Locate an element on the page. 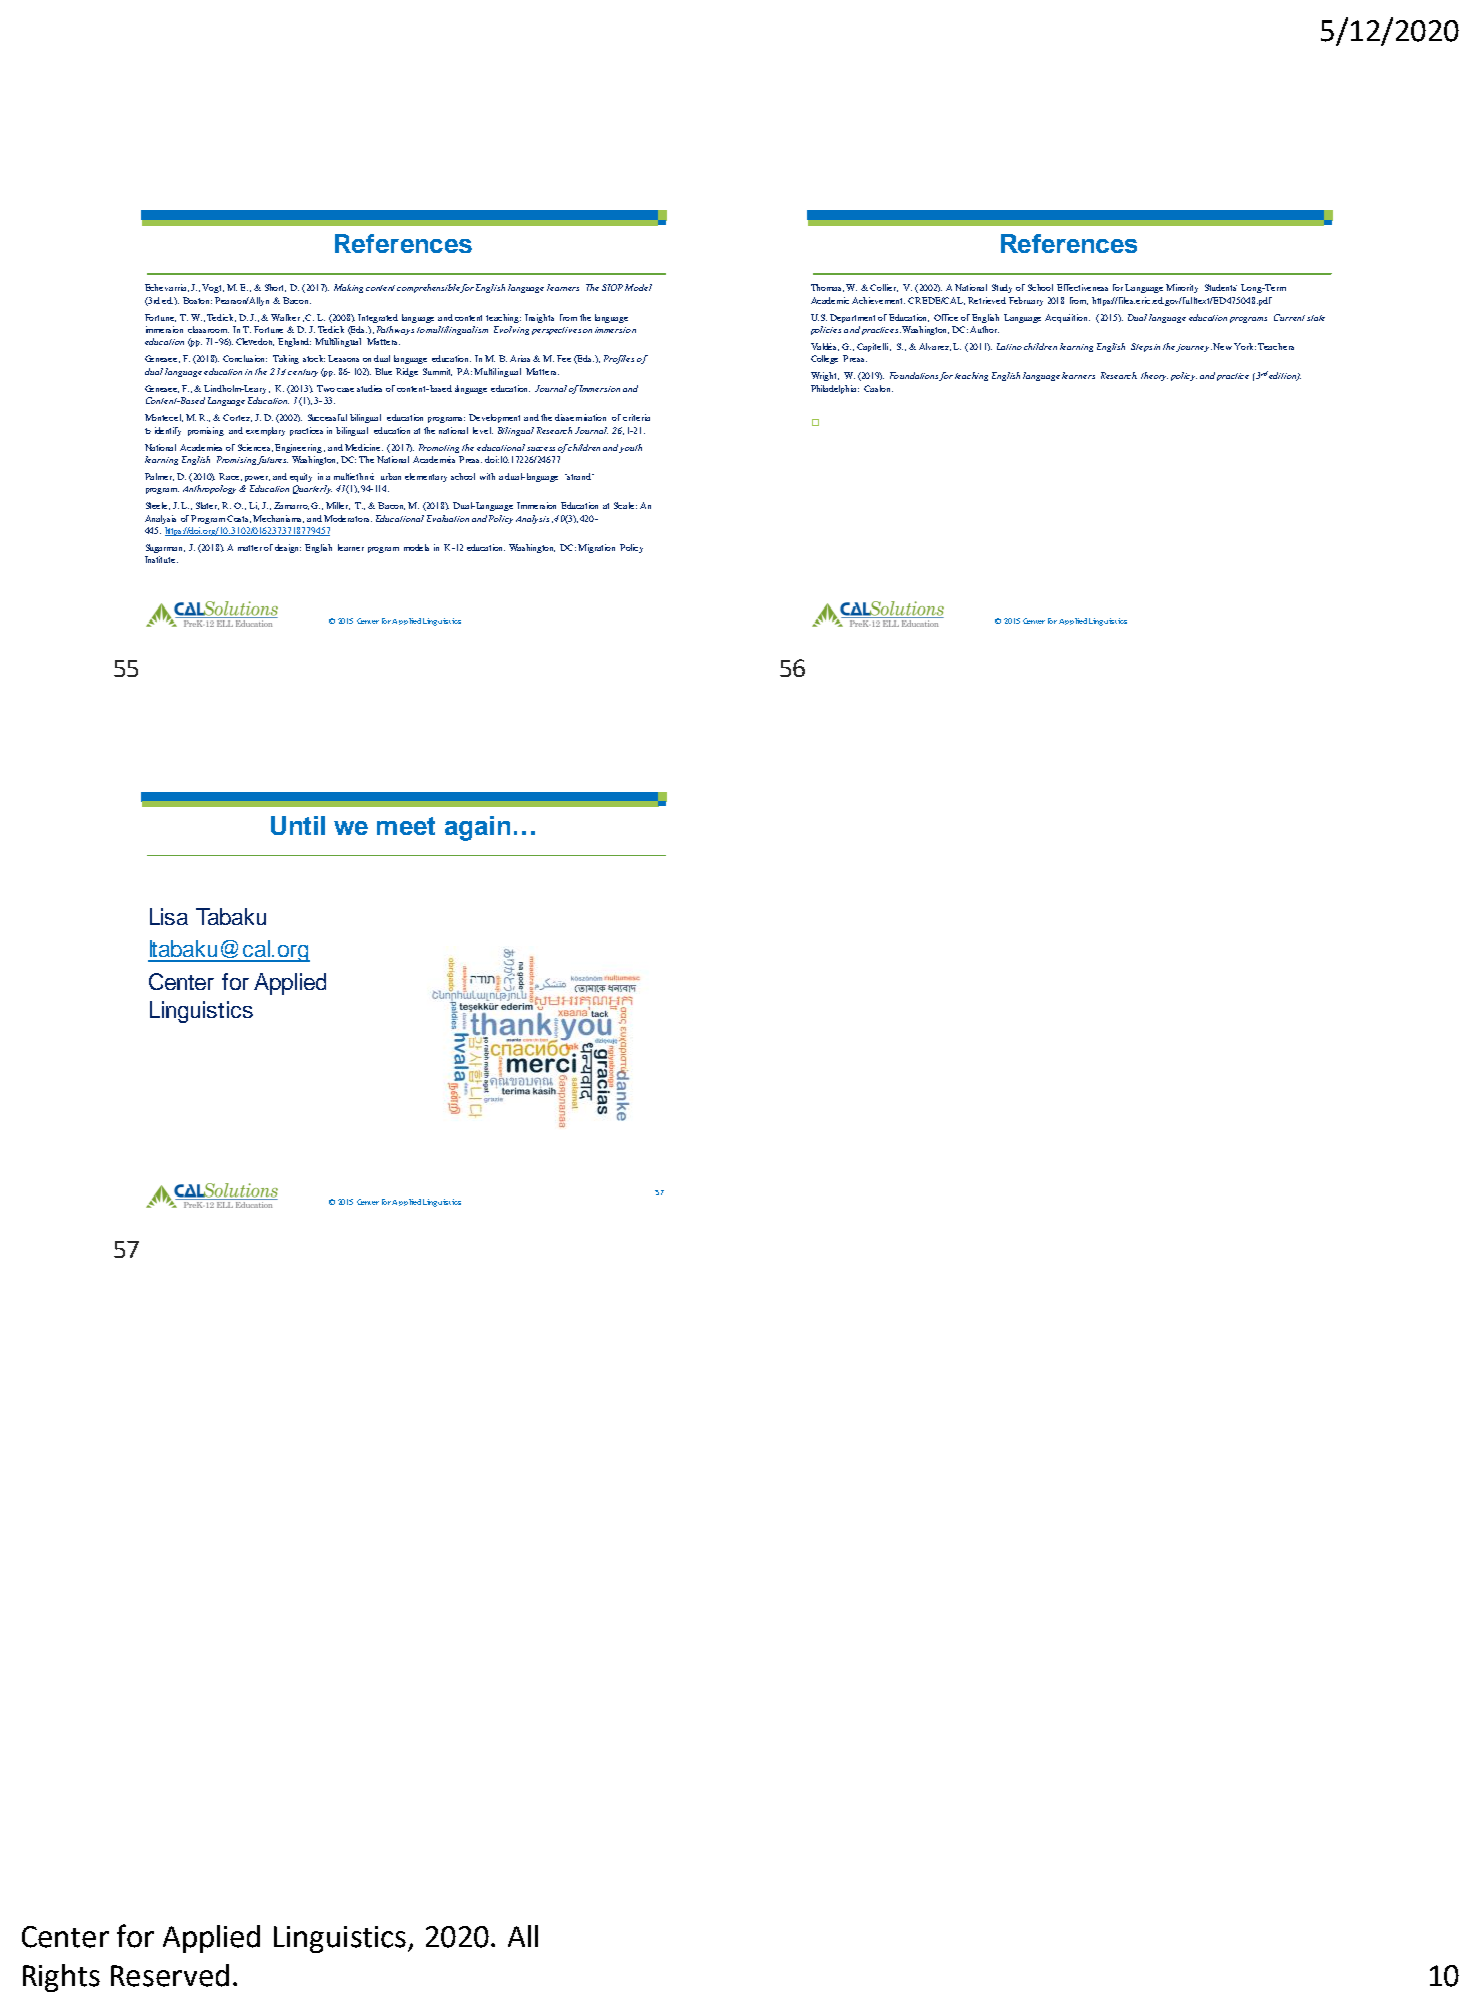 The image size is (1479, 2004). Steps is located at coordinates (1141, 347).
